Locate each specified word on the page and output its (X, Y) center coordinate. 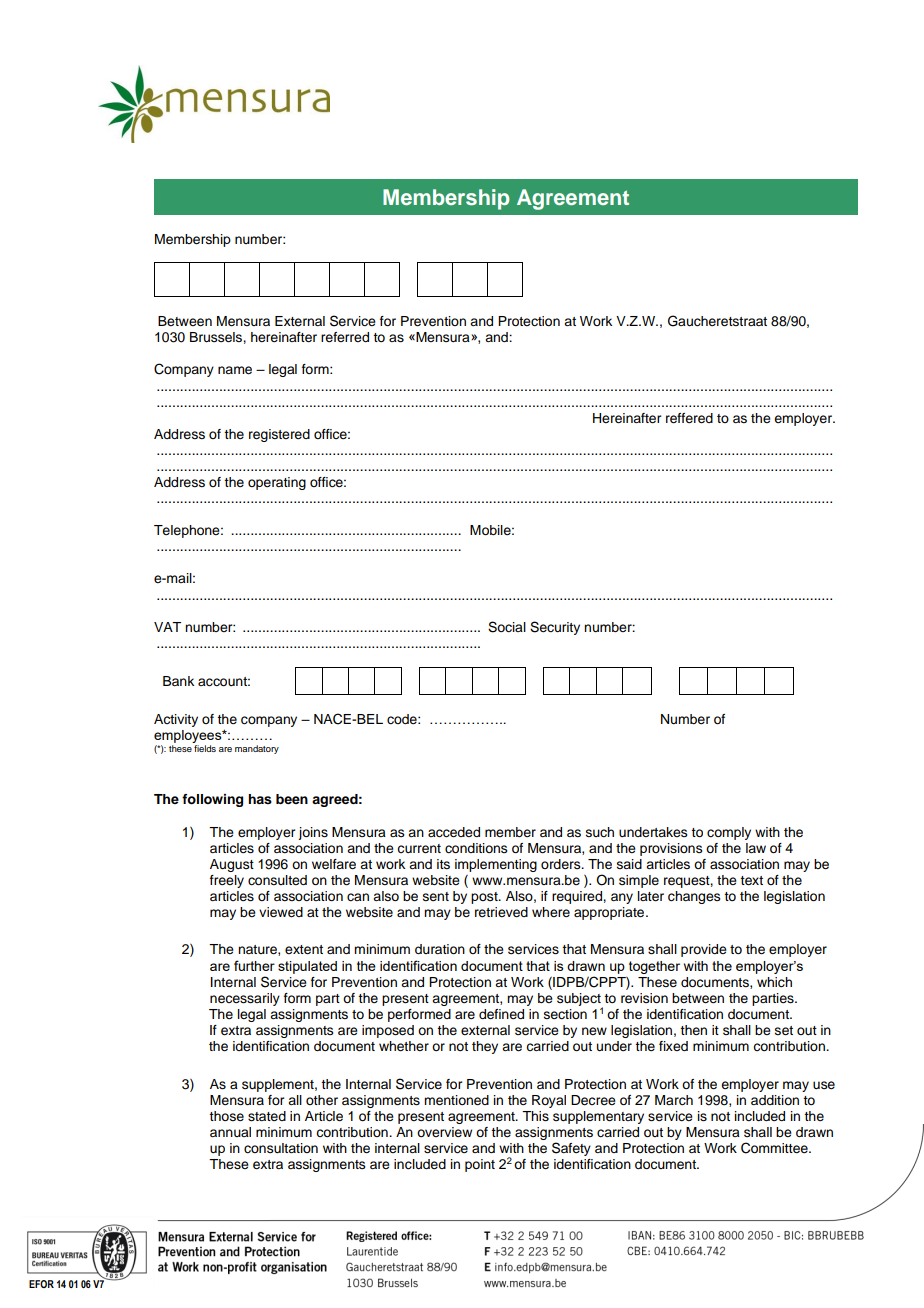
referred (345, 337)
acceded (454, 832)
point (480, 1165)
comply (729, 833)
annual (230, 1132)
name (235, 370)
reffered (689, 418)
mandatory (257, 749)
